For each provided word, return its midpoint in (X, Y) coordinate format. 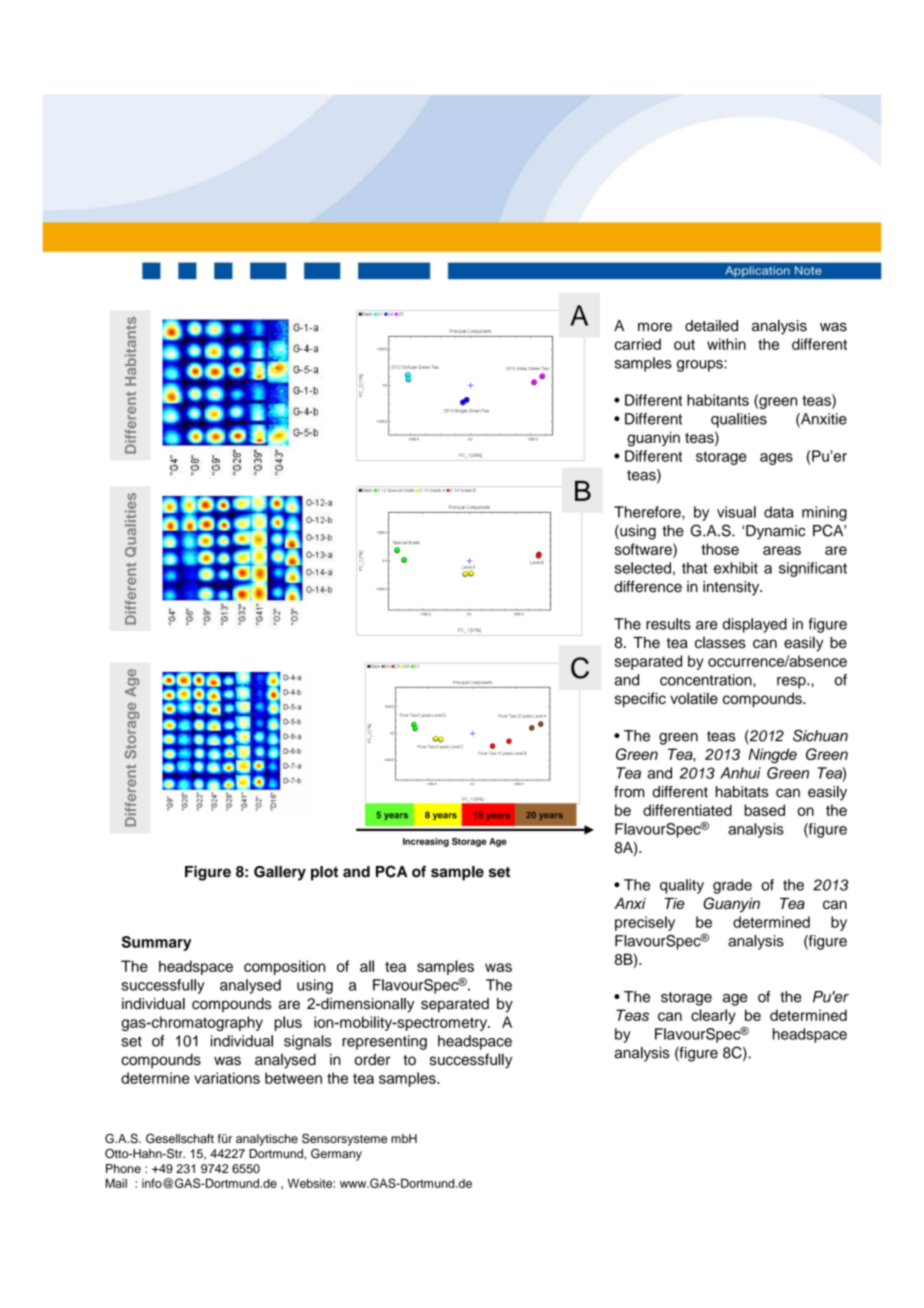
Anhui (740, 773)
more (655, 327)
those (720, 549)
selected (643, 568)
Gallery (280, 873)
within (726, 344)
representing (384, 1042)
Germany (336, 1154)
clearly (713, 1016)
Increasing (426, 842)
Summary (156, 943)
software (644, 549)
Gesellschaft (180, 1138)
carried (638, 344)
